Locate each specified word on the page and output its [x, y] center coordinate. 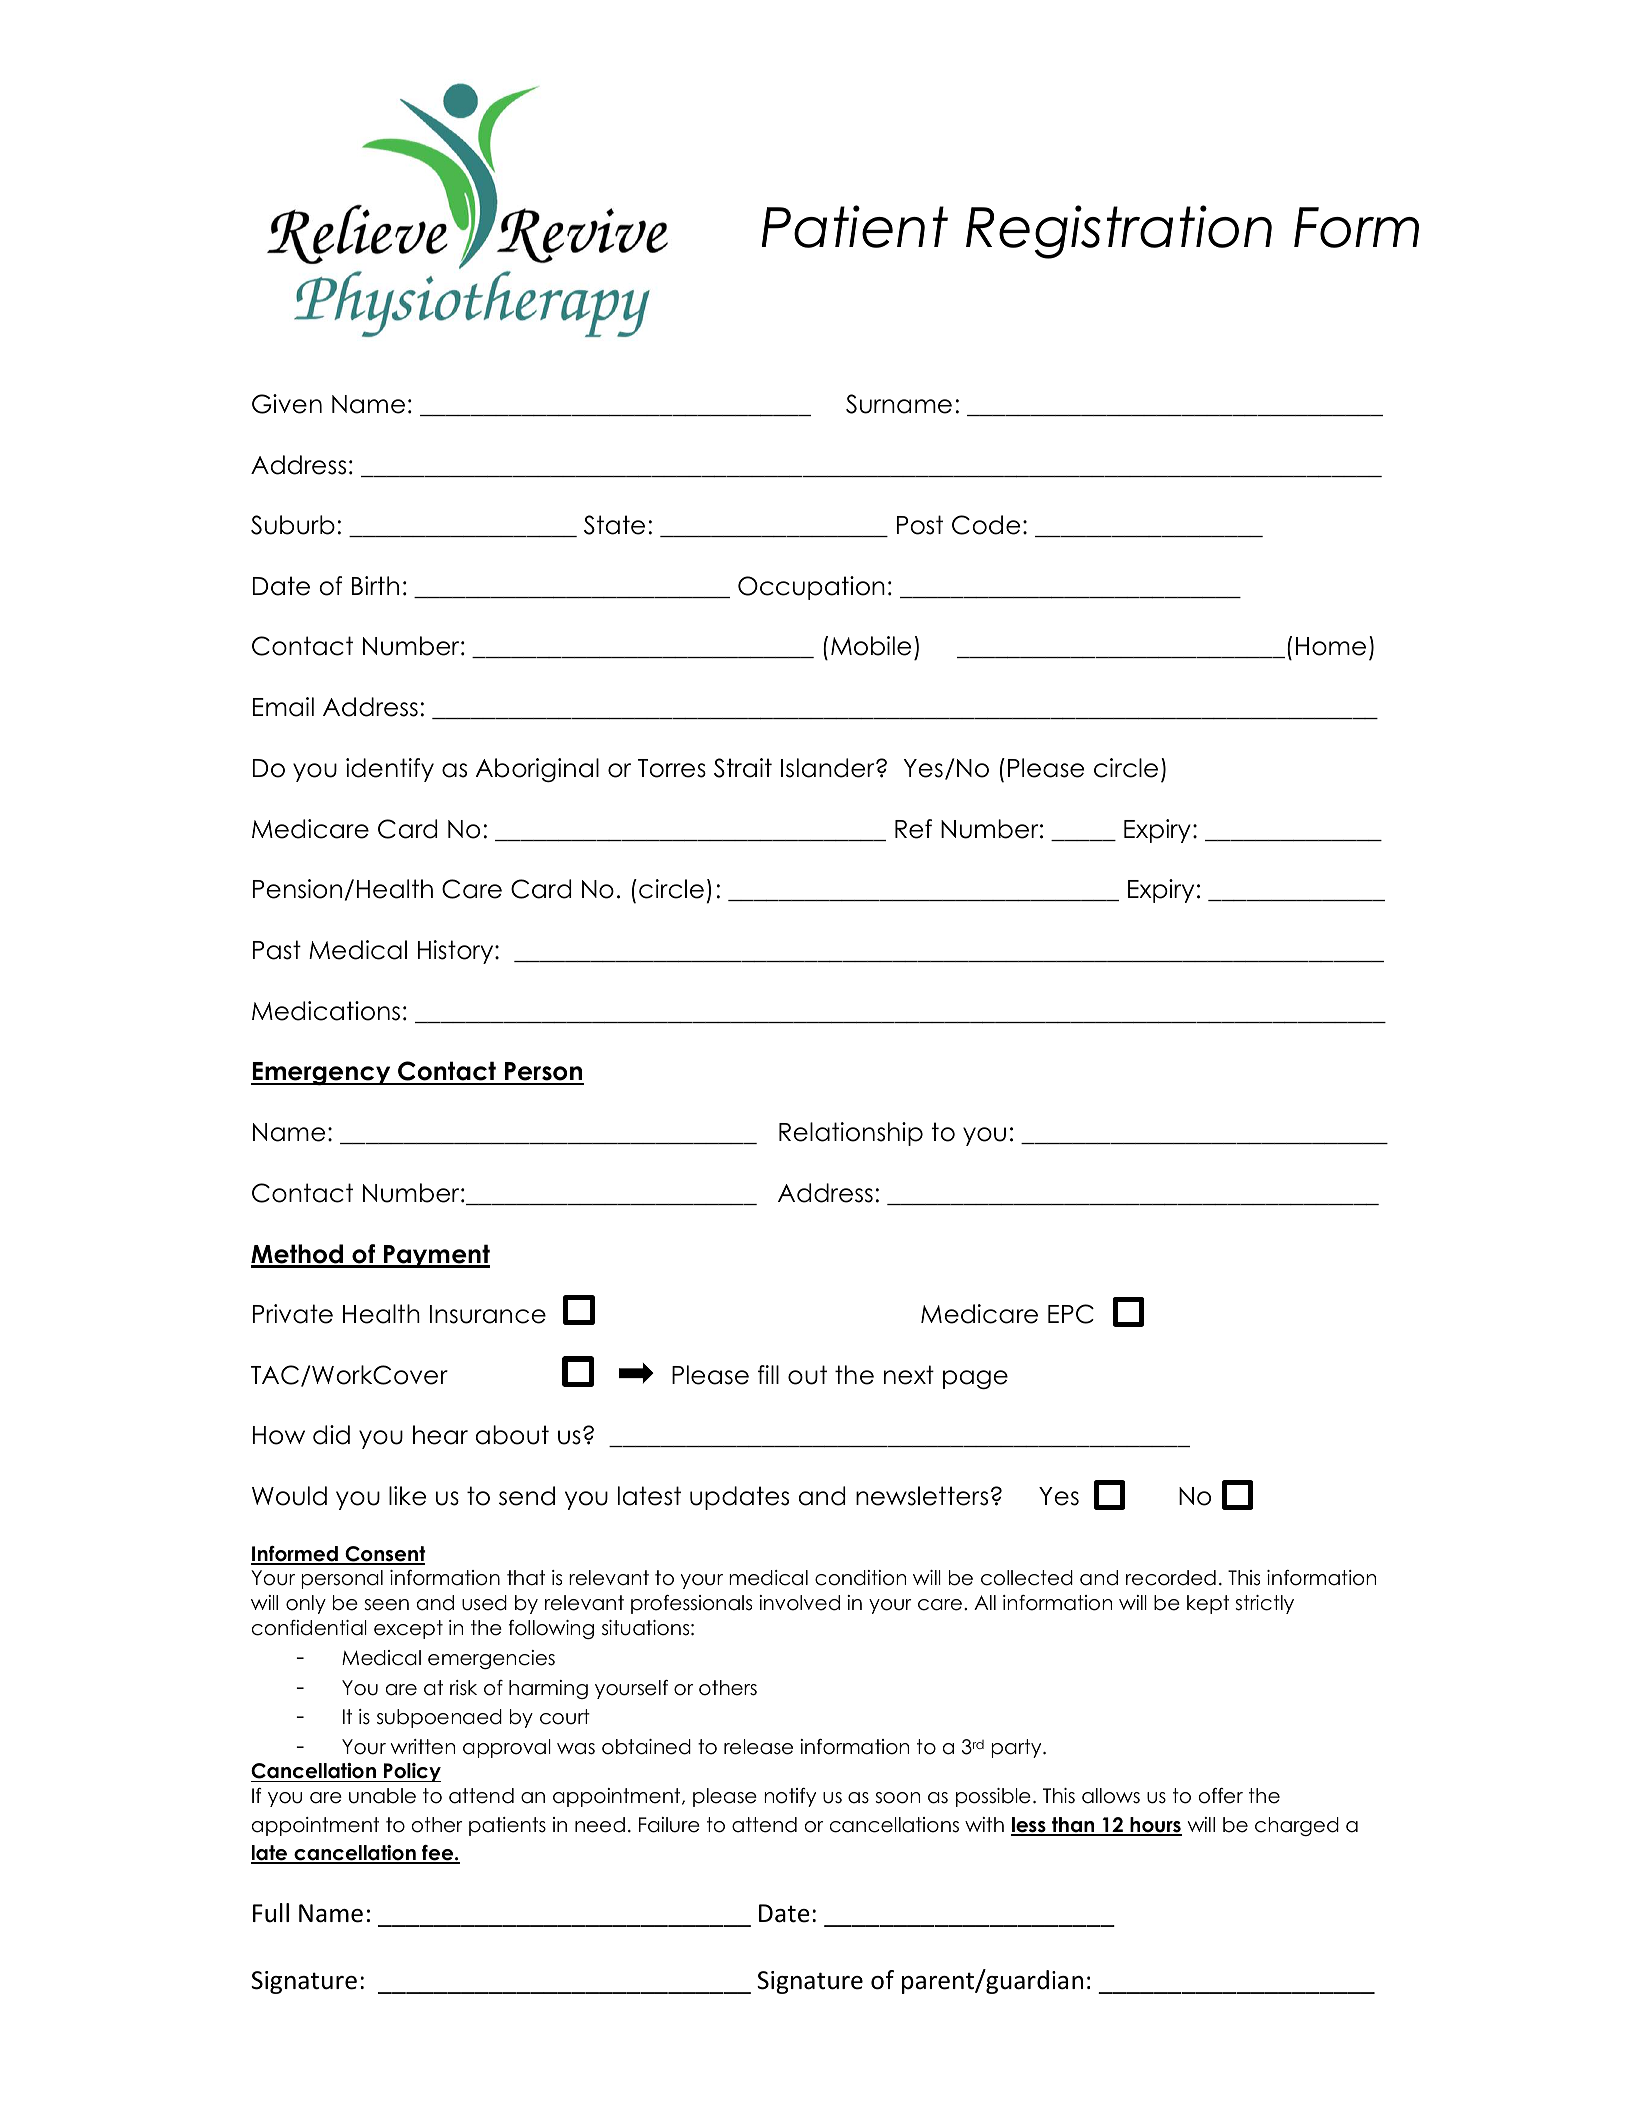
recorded [1171, 1578]
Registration [1119, 232]
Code [986, 525]
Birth [375, 585]
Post [920, 525]
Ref [913, 829]
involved [799, 1603]
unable [382, 1796]
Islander [829, 768]
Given [287, 404]
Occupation [811, 588]
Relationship [851, 1134]
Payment [436, 1256]
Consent [384, 1555]
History [457, 952]
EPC [1071, 1314]
